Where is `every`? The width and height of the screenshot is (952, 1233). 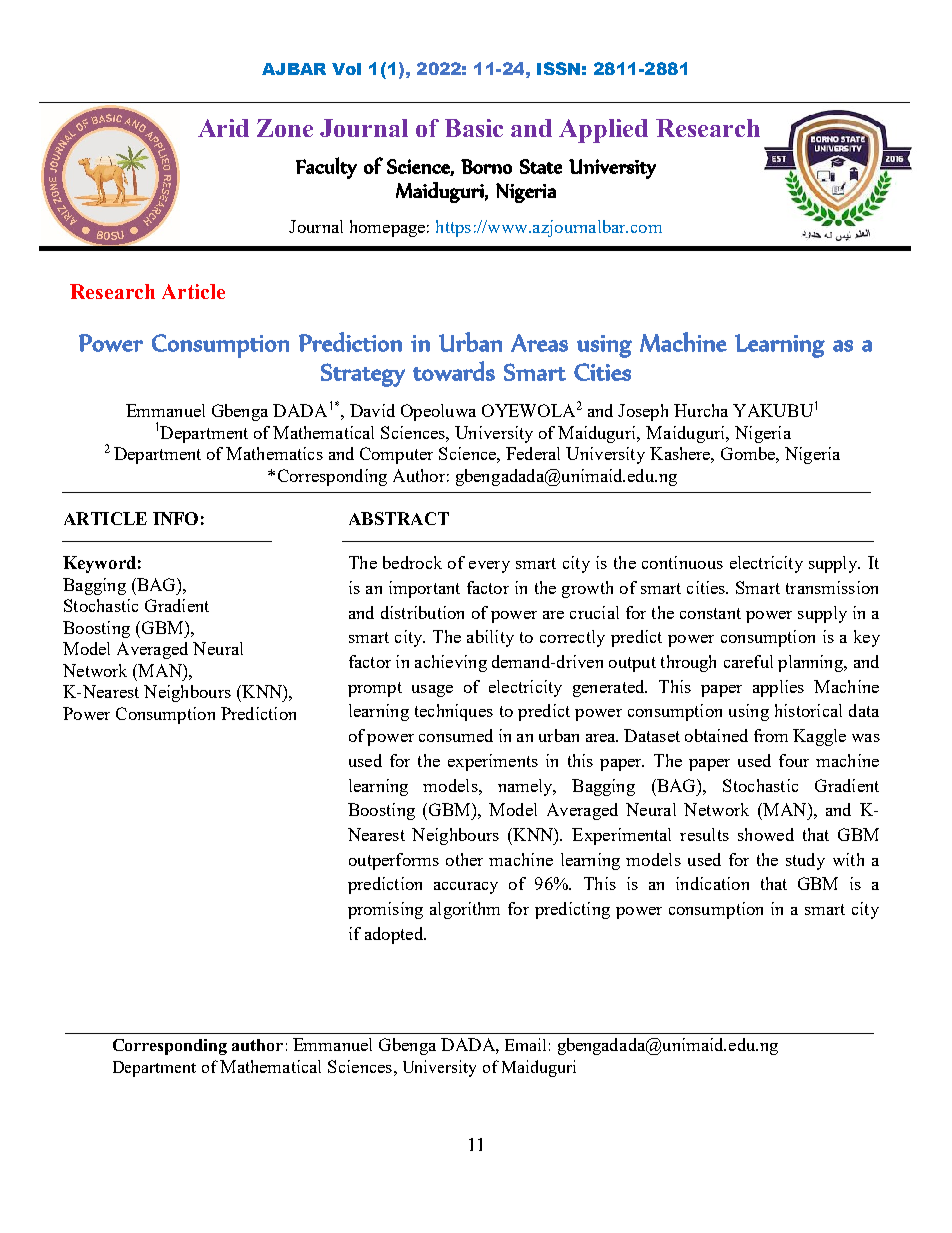 every is located at coordinates (489, 567).
